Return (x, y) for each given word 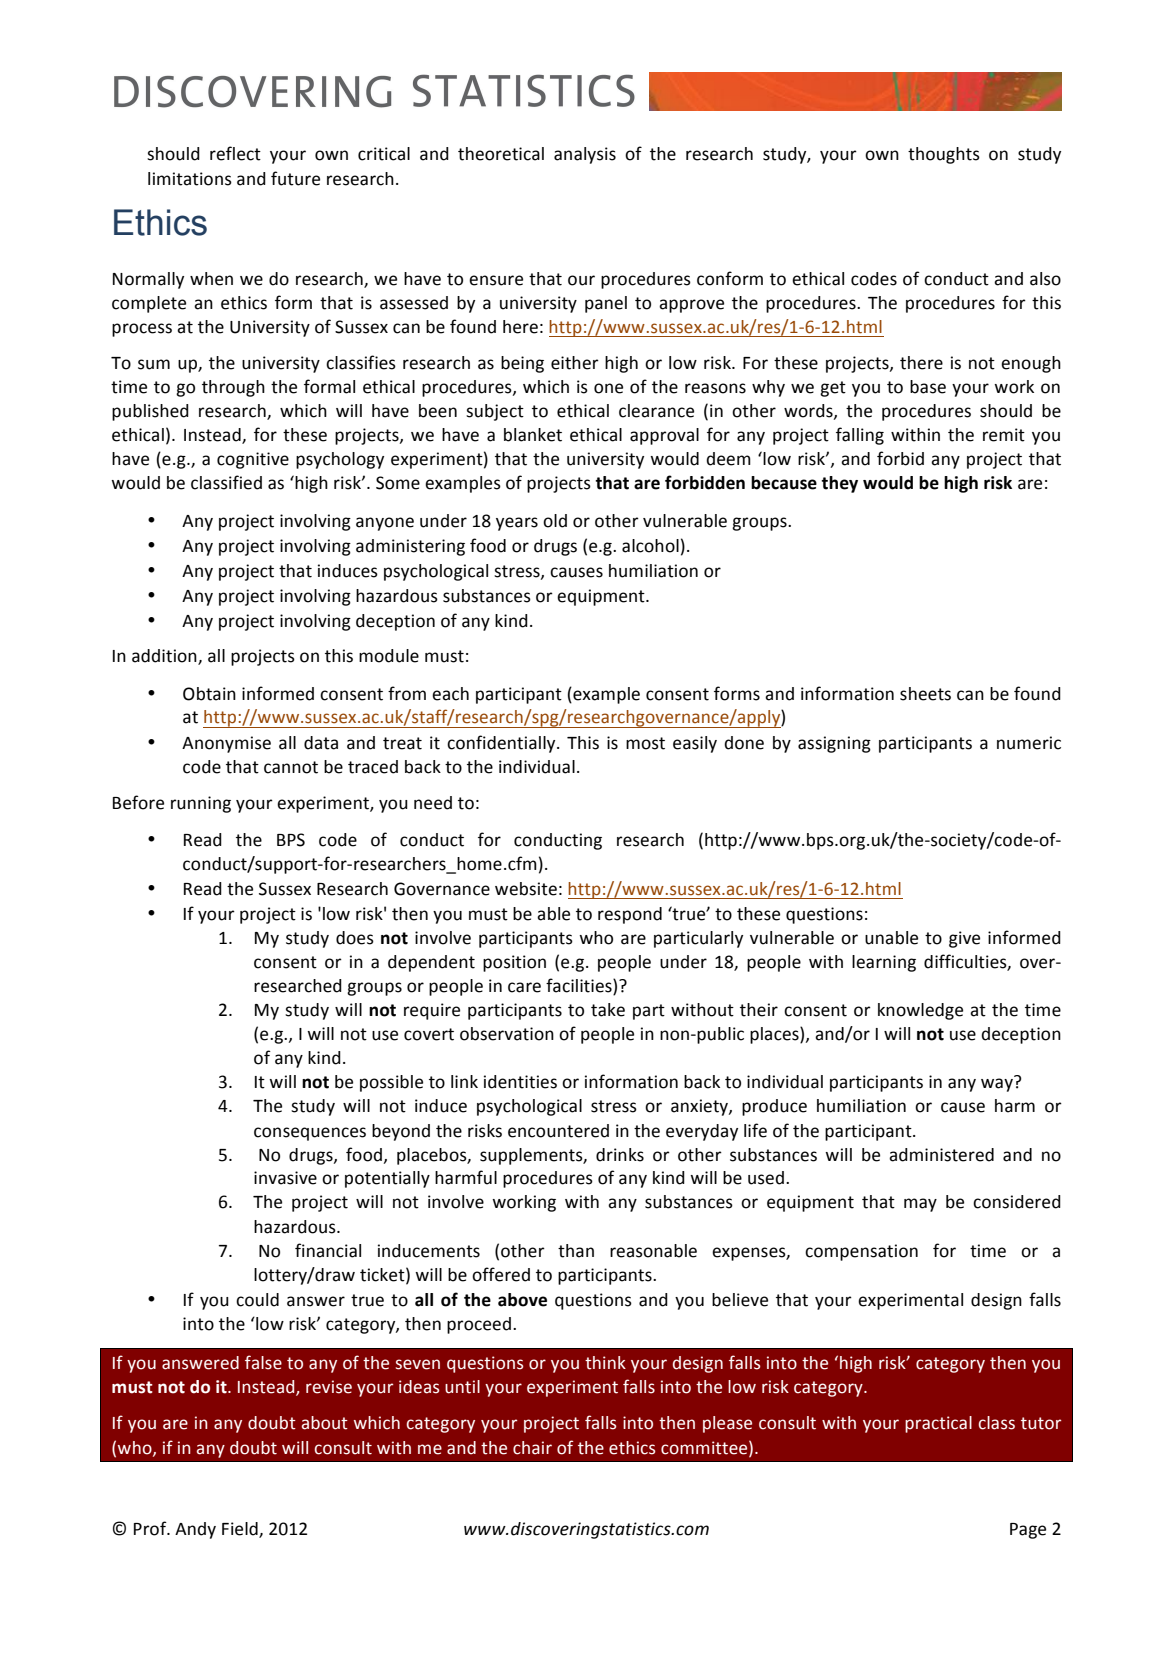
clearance (656, 411)
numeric (1029, 743)
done (744, 743)
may (920, 1205)
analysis (585, 155)
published (150, 412)
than (576, 1251)
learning (884, 963)
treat (402, 743)
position (514, 963)
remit (1004, 435)
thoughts (944, 155)
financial (328, 1250)
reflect (235, 153)
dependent (431, 963)
